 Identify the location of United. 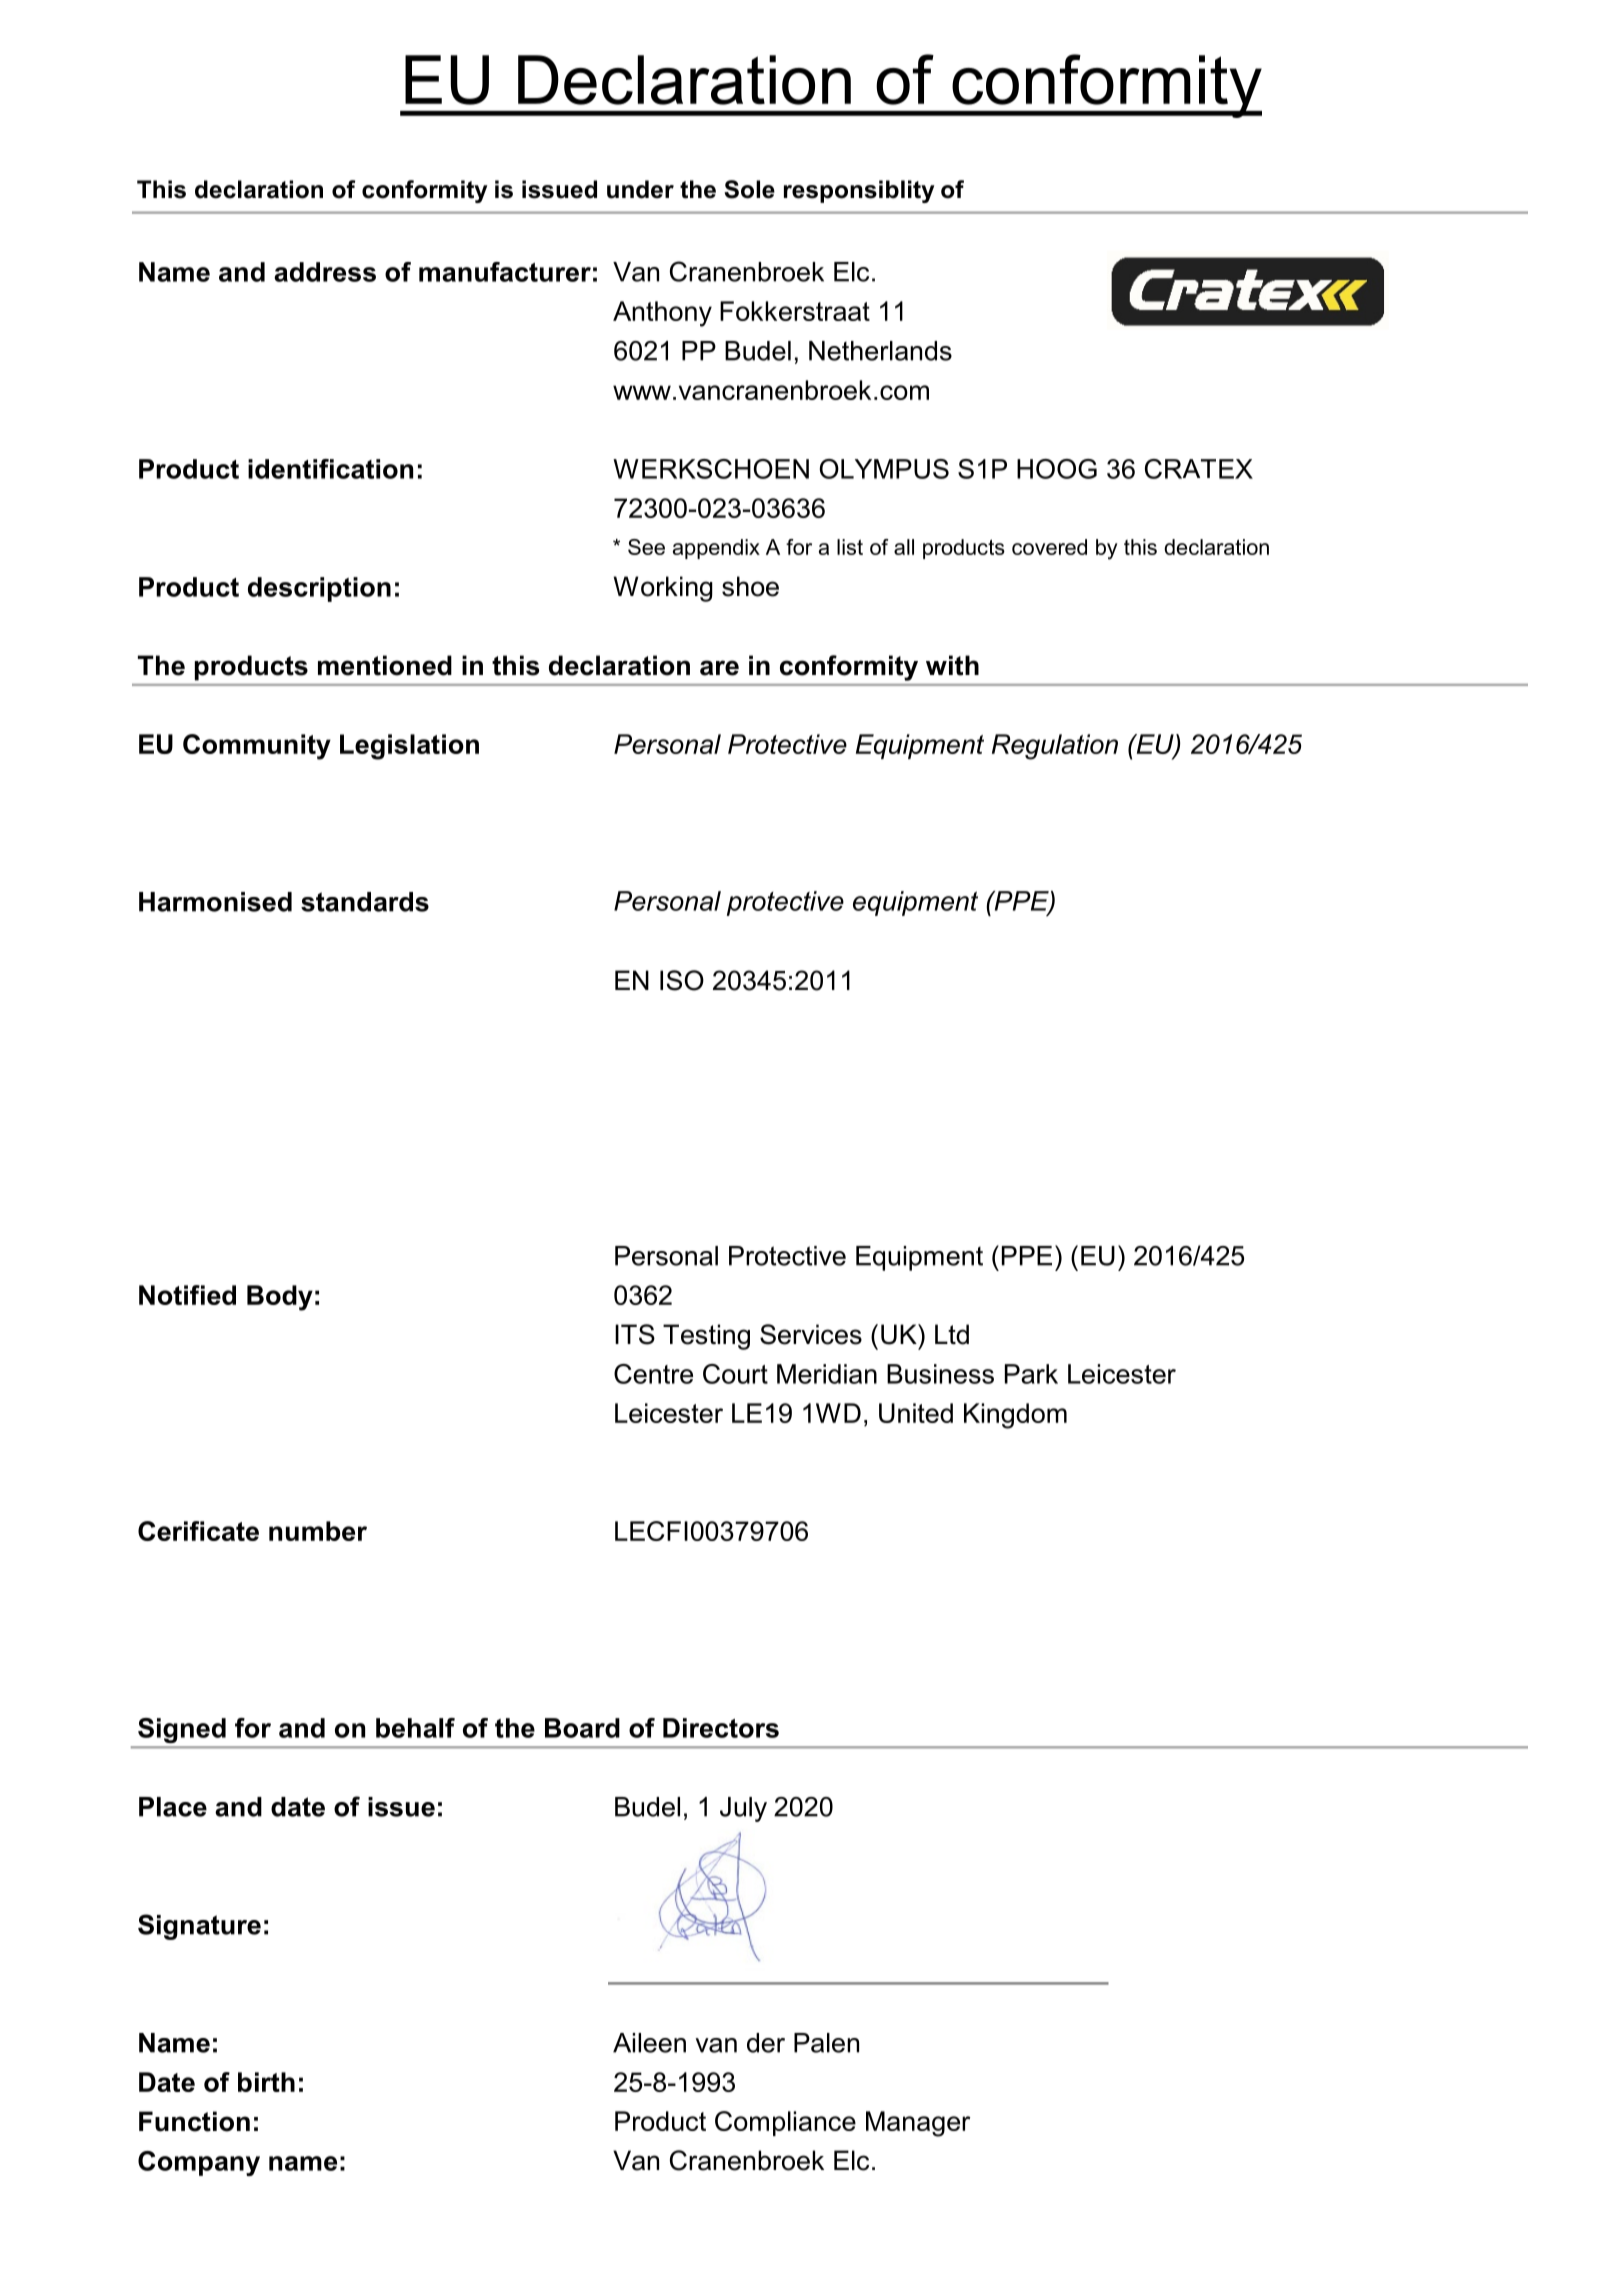
(916, 1413).
